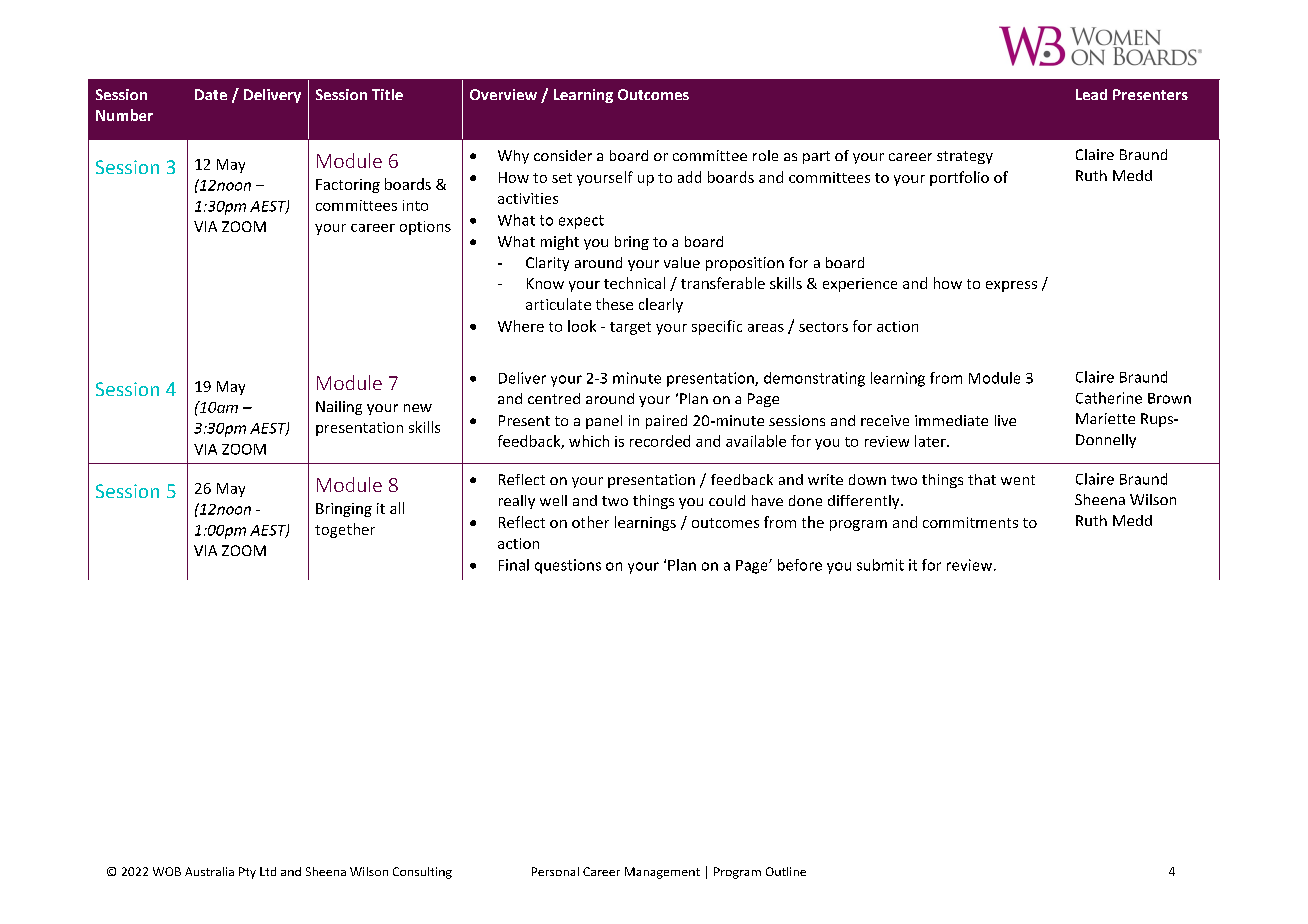 Image resolution: width=1308 pixels, height=924 pixels. What do you see at coordinates (661, 305) in the page?
I see `clearly` at bounding box center [661, 305].
